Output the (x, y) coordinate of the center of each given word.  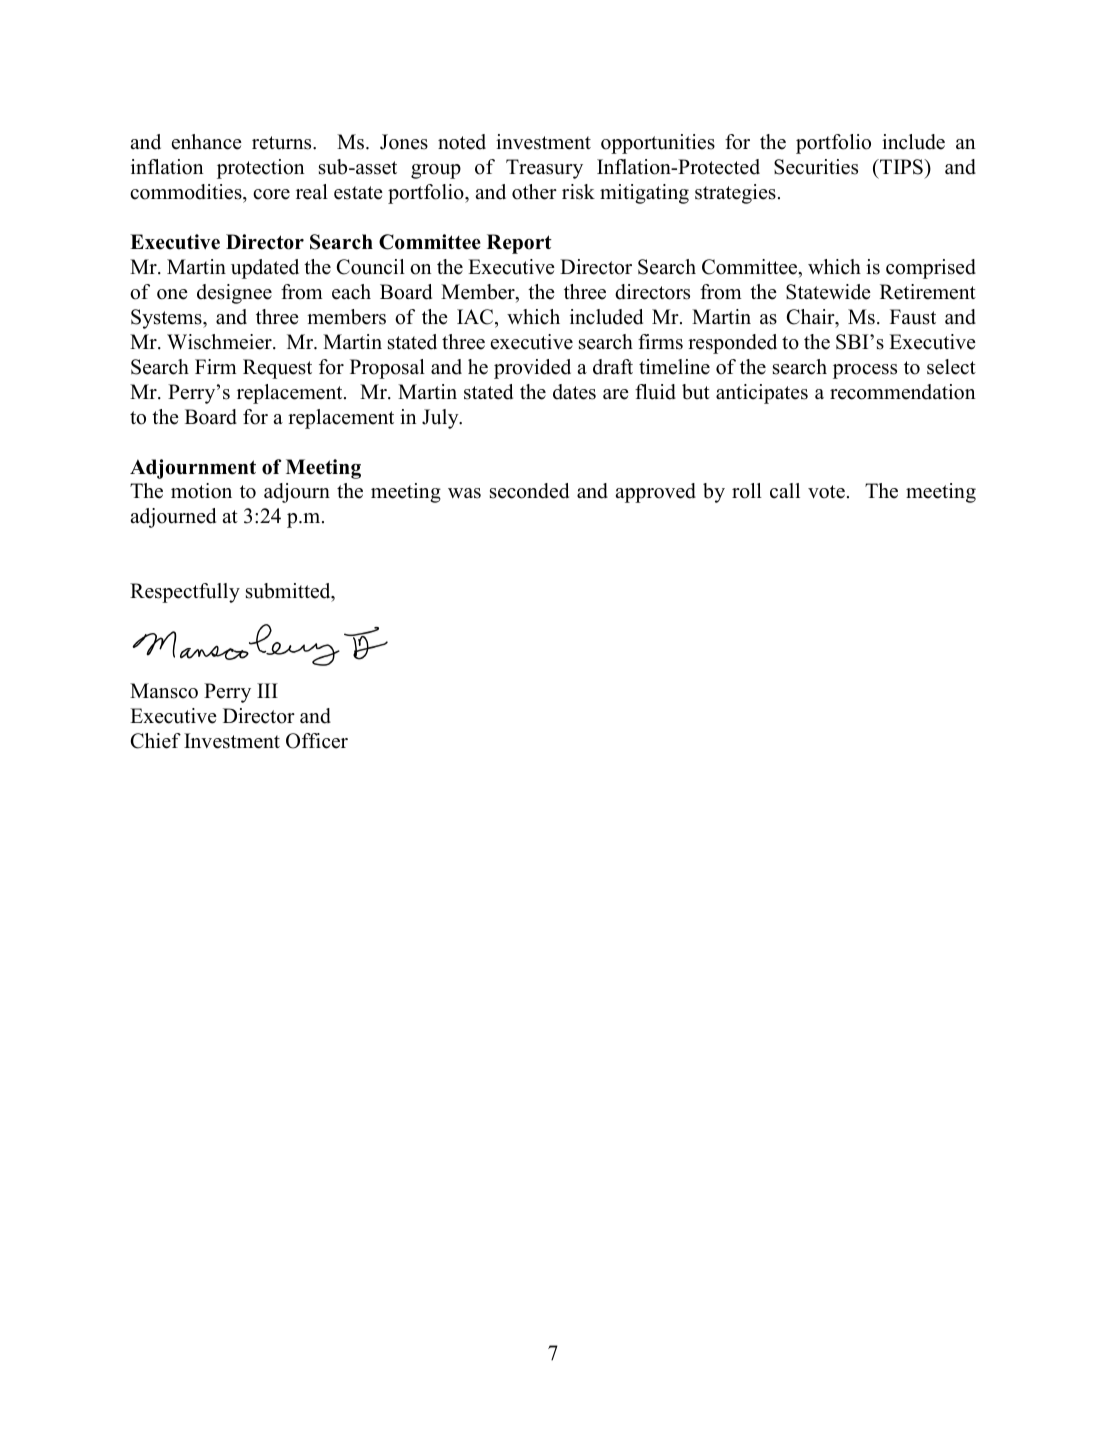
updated (265, 269)
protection (261, 169)
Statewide (828, 292)
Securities (816, 167)
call (785, 491)
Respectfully (185, 593)
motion (201, 491)
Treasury (544, 169)
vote (826, 492)
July (441, 419)
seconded (529, 491)
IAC (475, 317)
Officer (317, 741)
